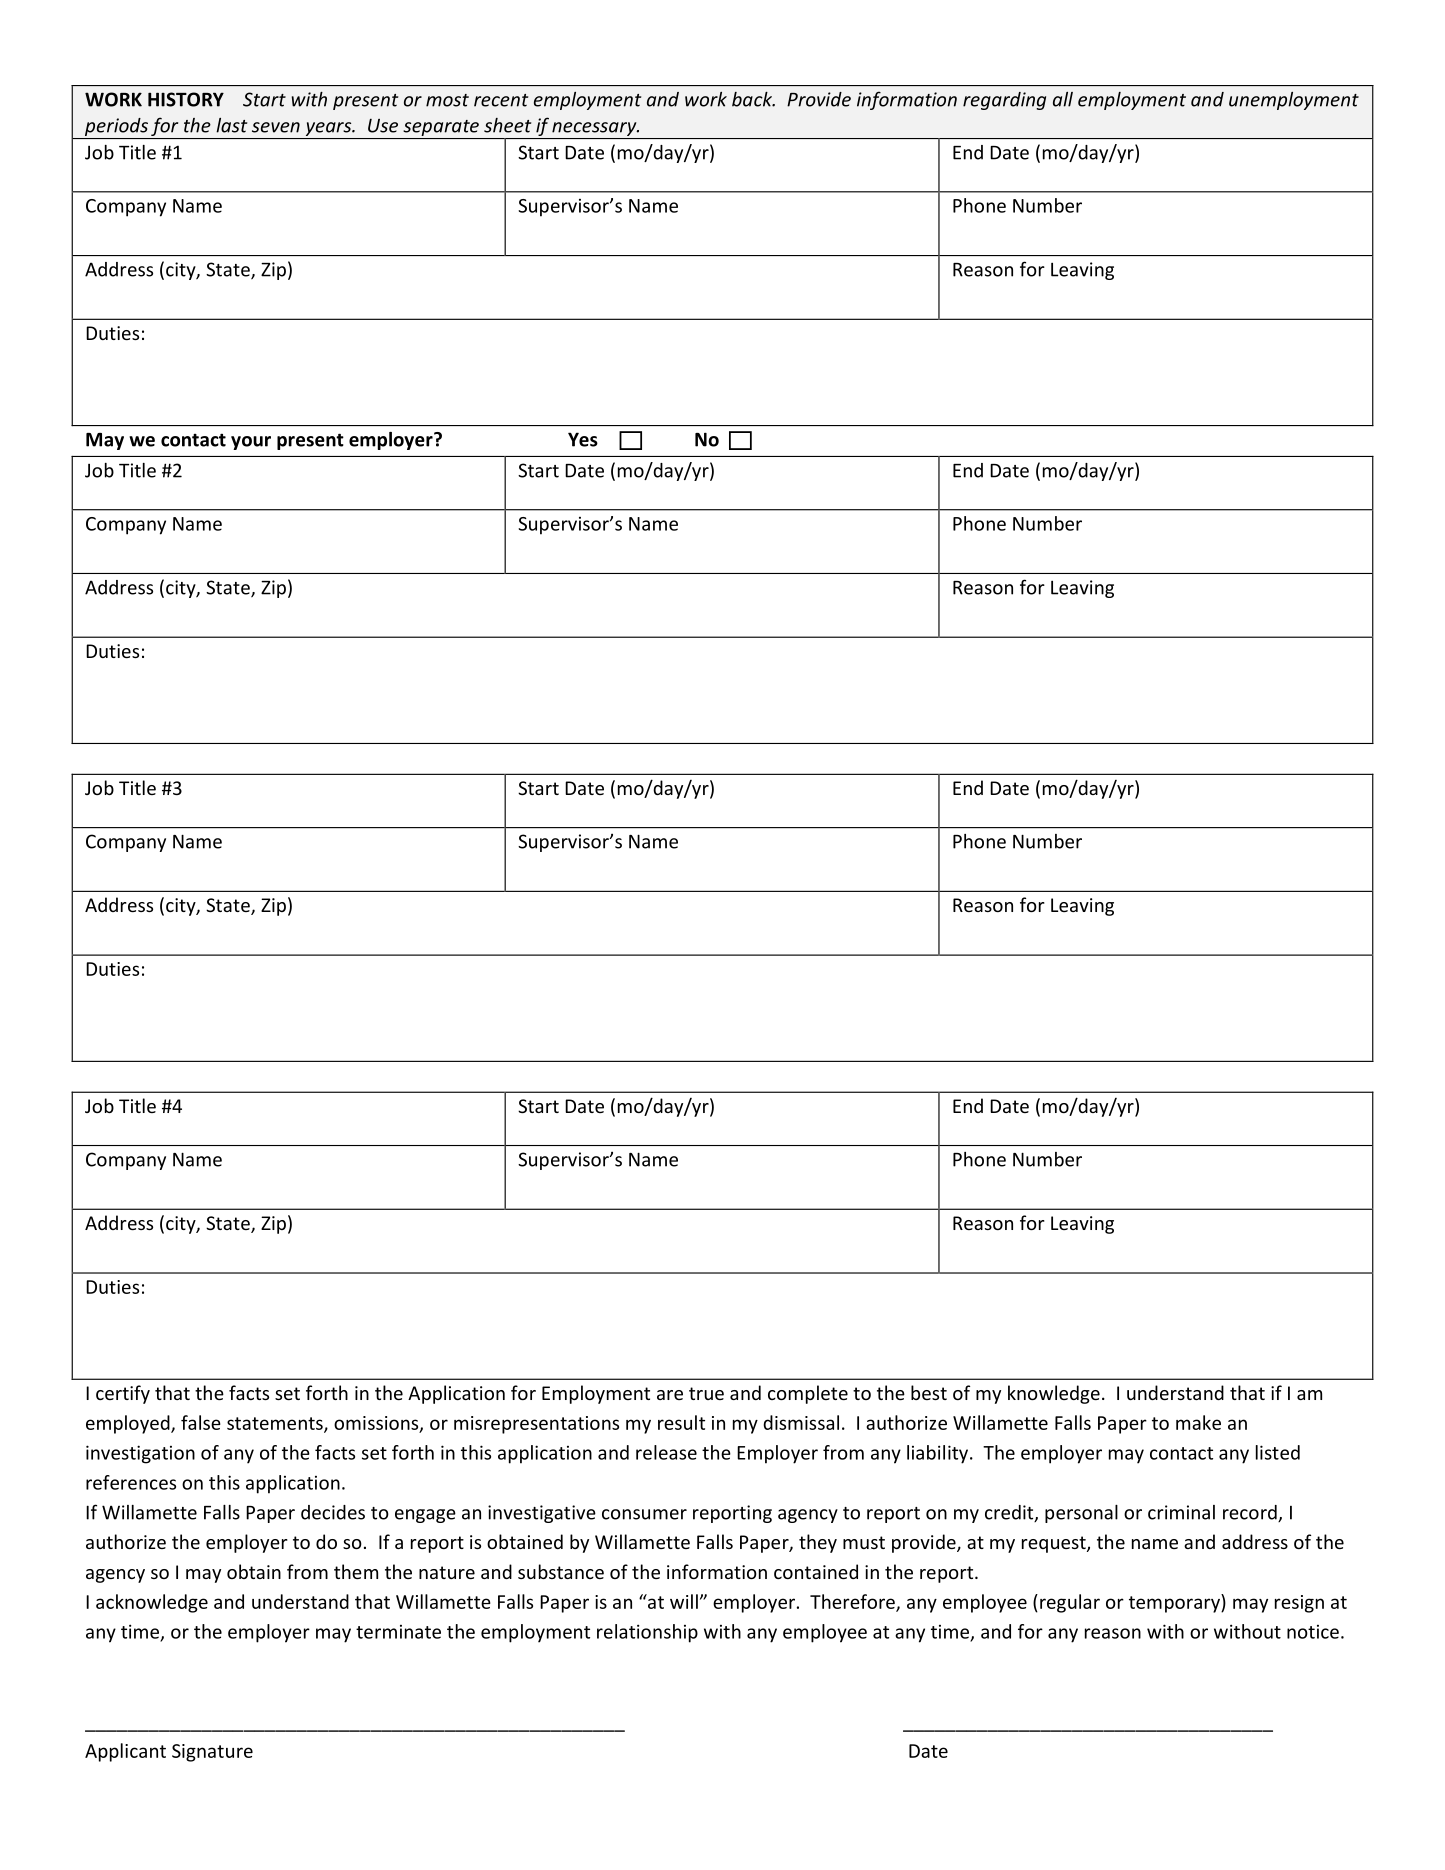 This image has width=1445, height=1870. Describe the element at coordinates (276, 127) in the image. I see `seven` at that location.
